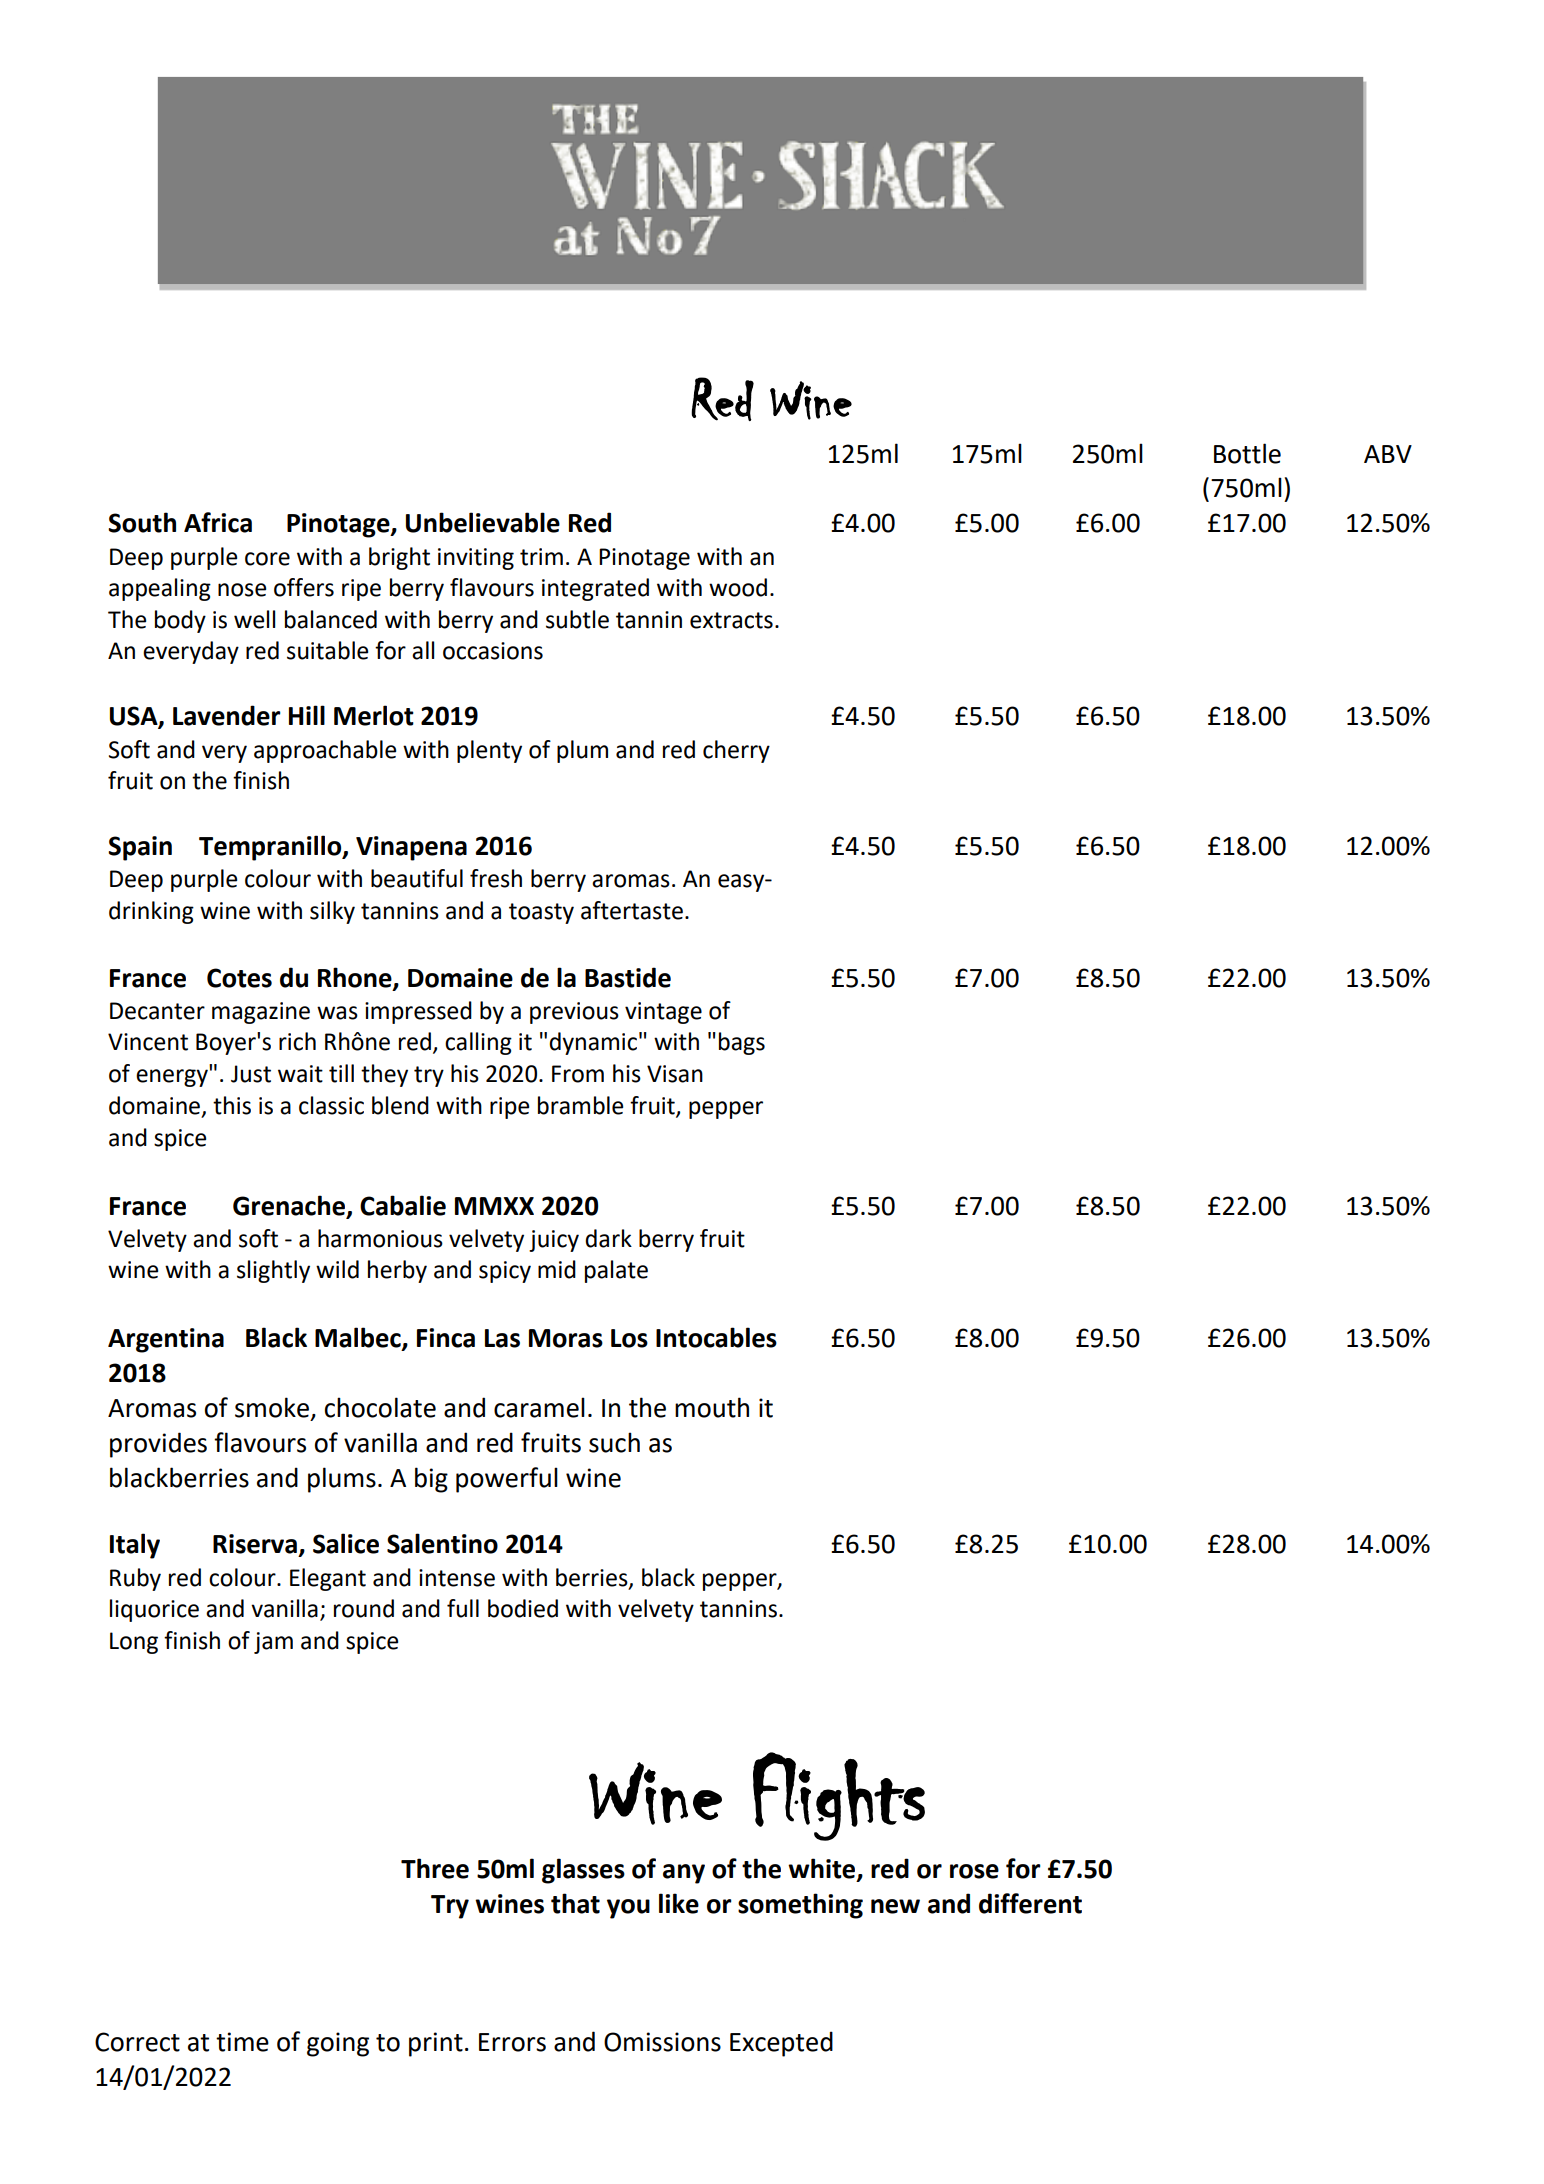 The width and height of the screenshot is (1544, 2184). Describe the element at coordinates (781, 2044) in the screenshot. I see `Excepted` at that location.
